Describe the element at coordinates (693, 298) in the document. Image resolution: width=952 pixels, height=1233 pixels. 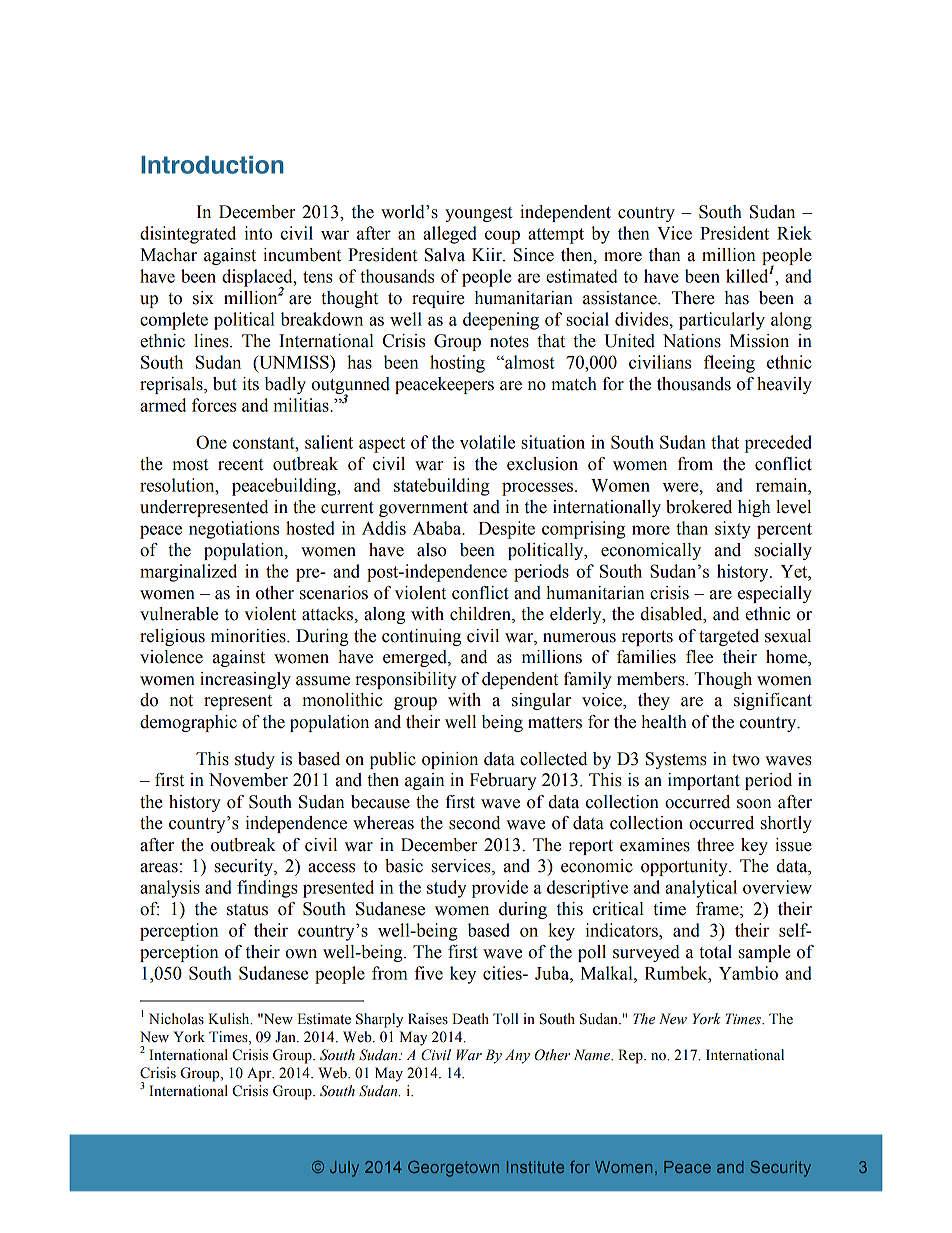
I see `There` at that location.
